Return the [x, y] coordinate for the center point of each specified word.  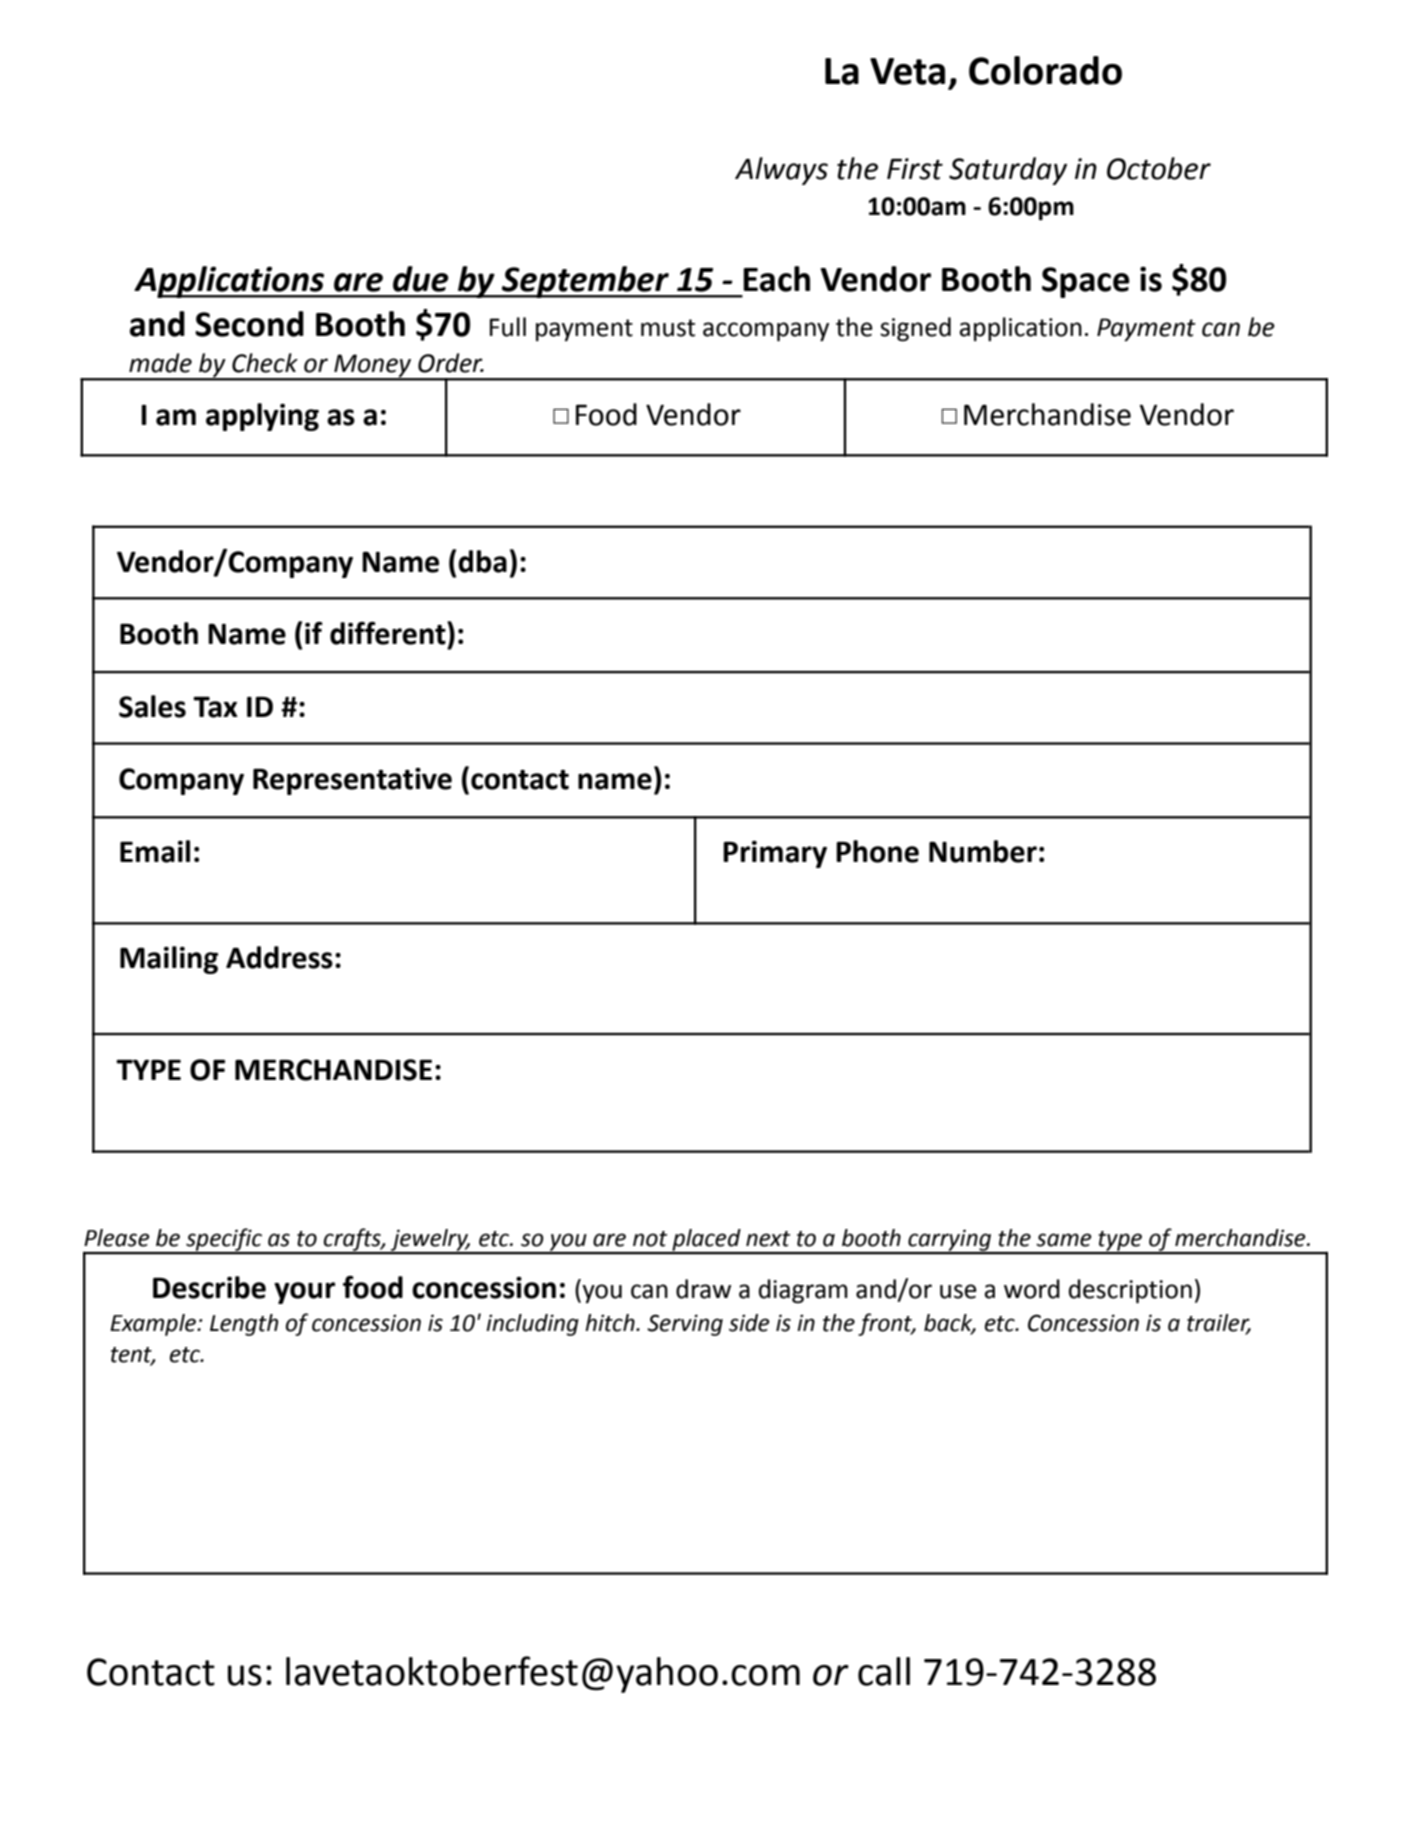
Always [781, 171]
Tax [215, 707]
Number [983, 851]
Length [244, 1325]
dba [482, 561]
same [1064, 1240]
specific [224, 1240]
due [421, 279]
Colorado [1045, 70]
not [650, 1239]
